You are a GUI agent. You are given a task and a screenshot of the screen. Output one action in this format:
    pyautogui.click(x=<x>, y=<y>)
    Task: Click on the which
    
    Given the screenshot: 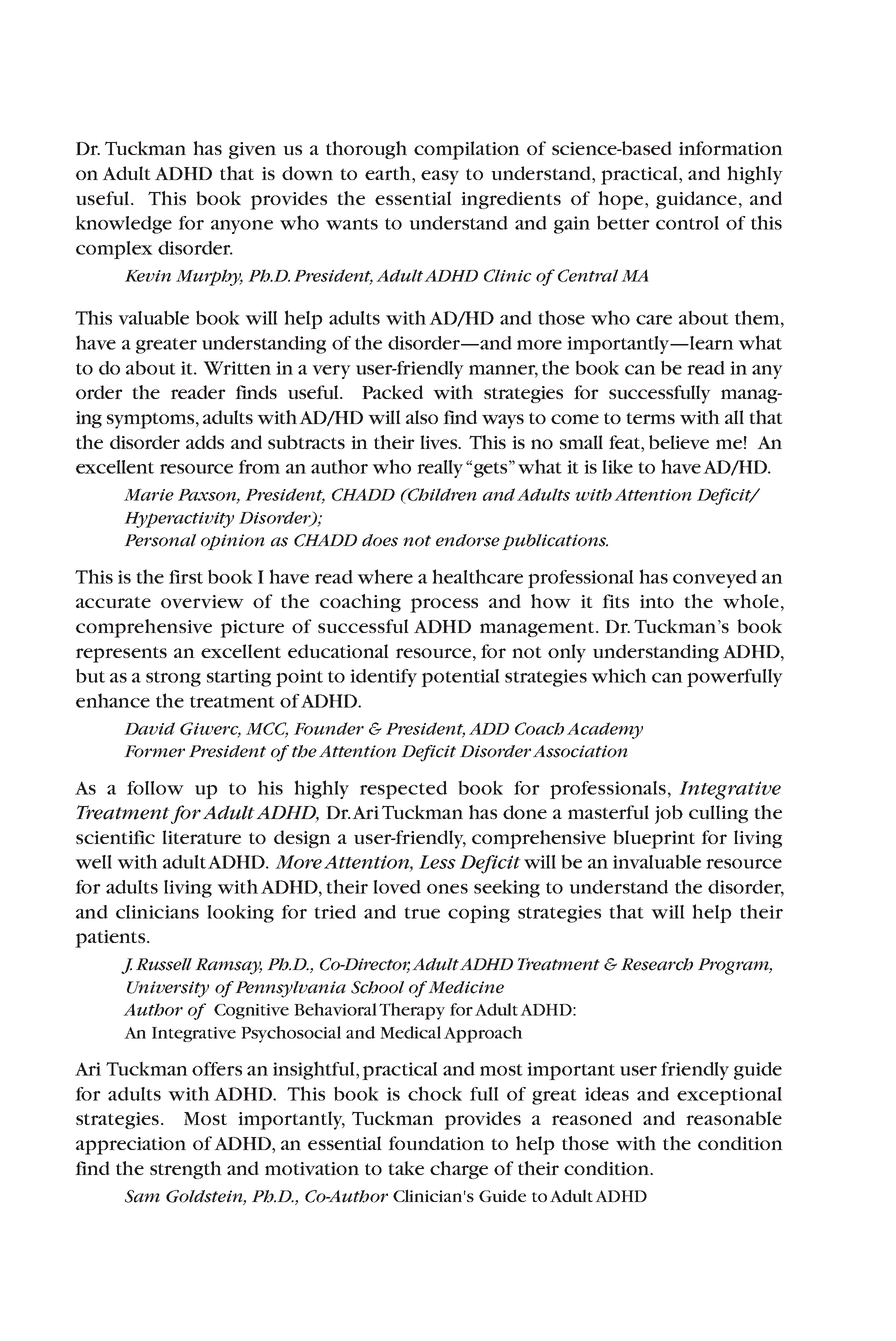 What is the action you would take?
    pyautogui.click(x=619, y=675)
